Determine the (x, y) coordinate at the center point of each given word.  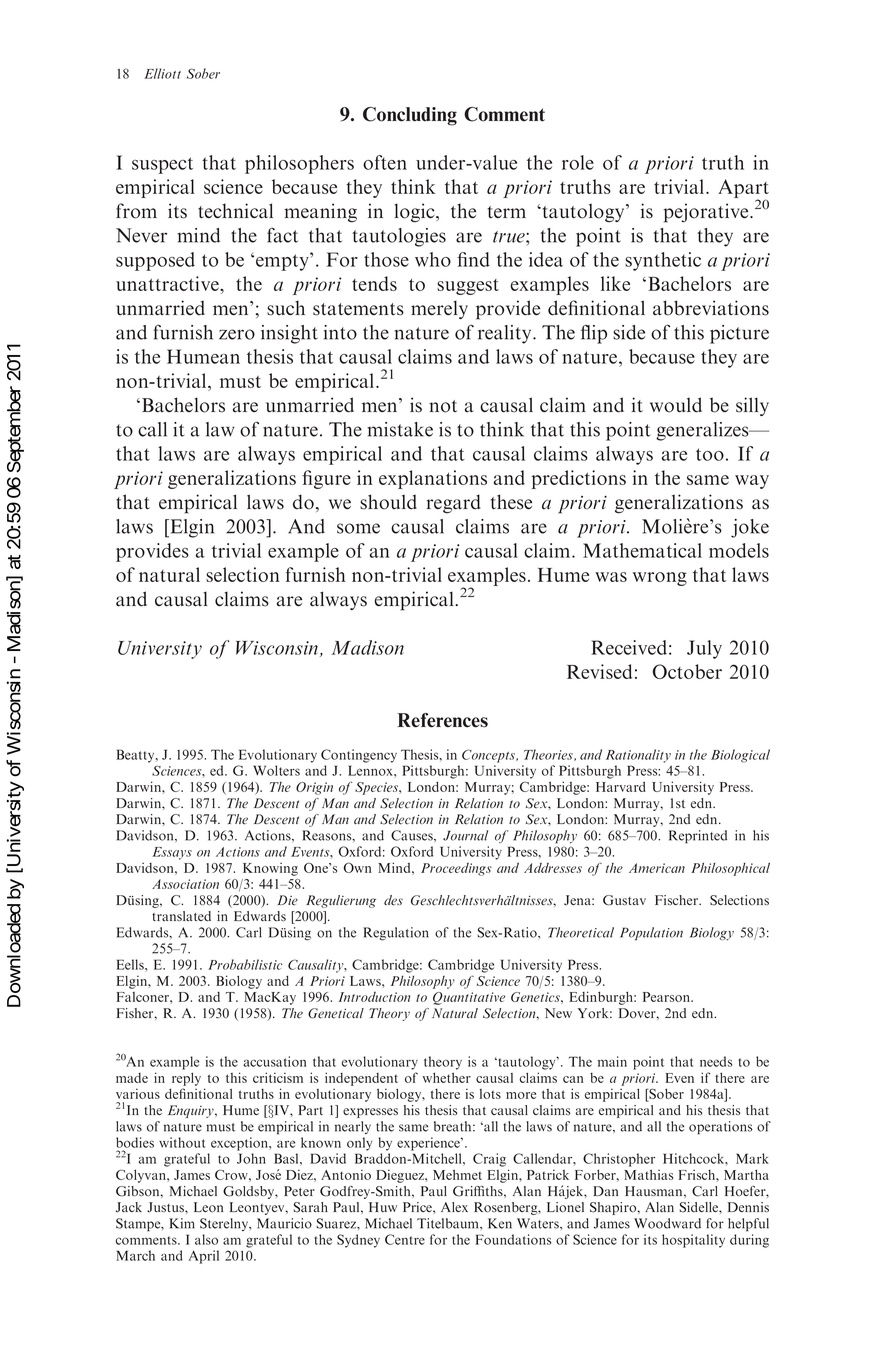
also (206, 1239)
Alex (454, 1207)
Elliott (162, 73)
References (442, 720)
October (687, 671)
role (578, 162)
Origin (314, 788)
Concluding (410, 116)
